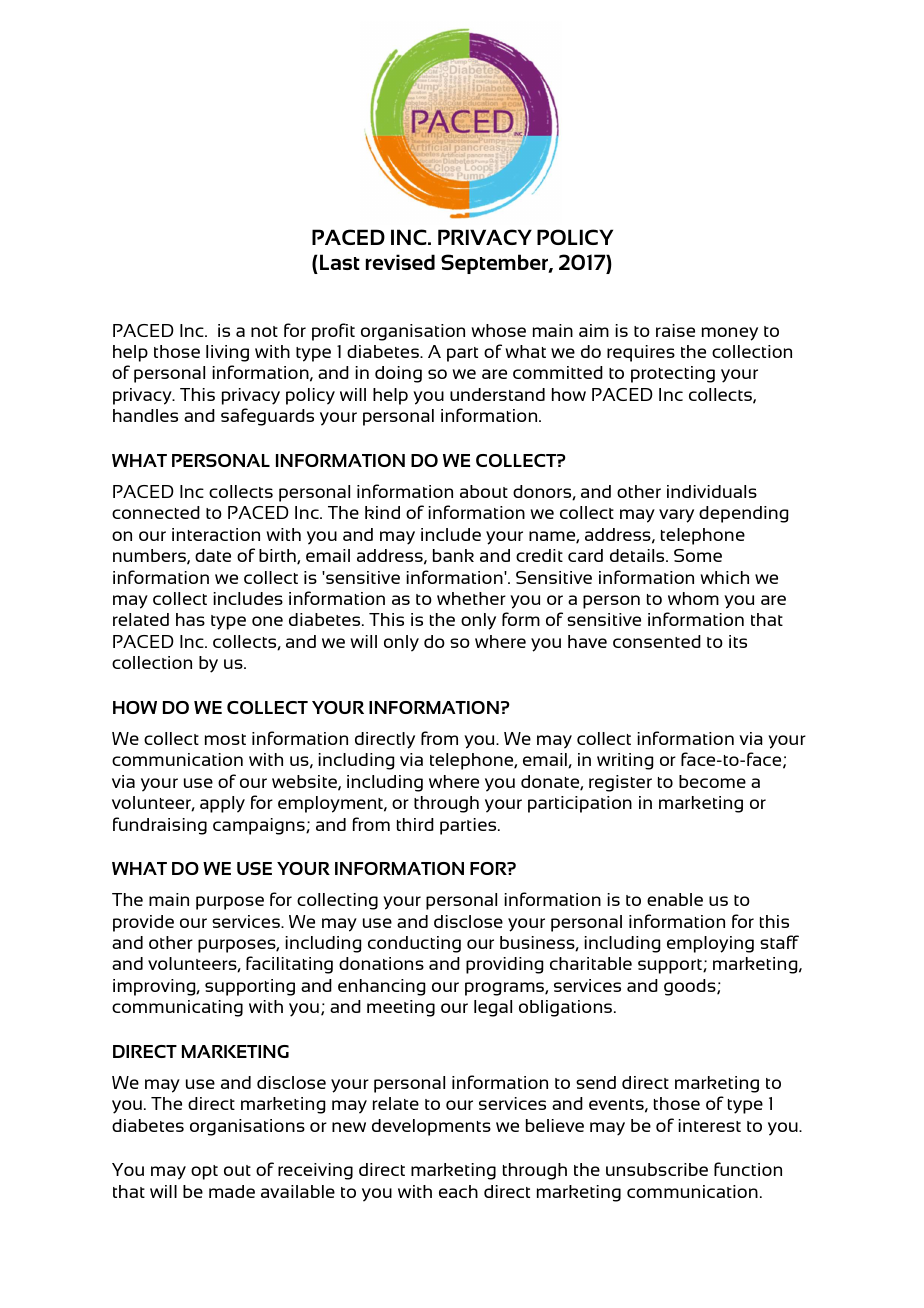  Describe the element at coordinates (712, 781) in the document. I see `become` at that location.
